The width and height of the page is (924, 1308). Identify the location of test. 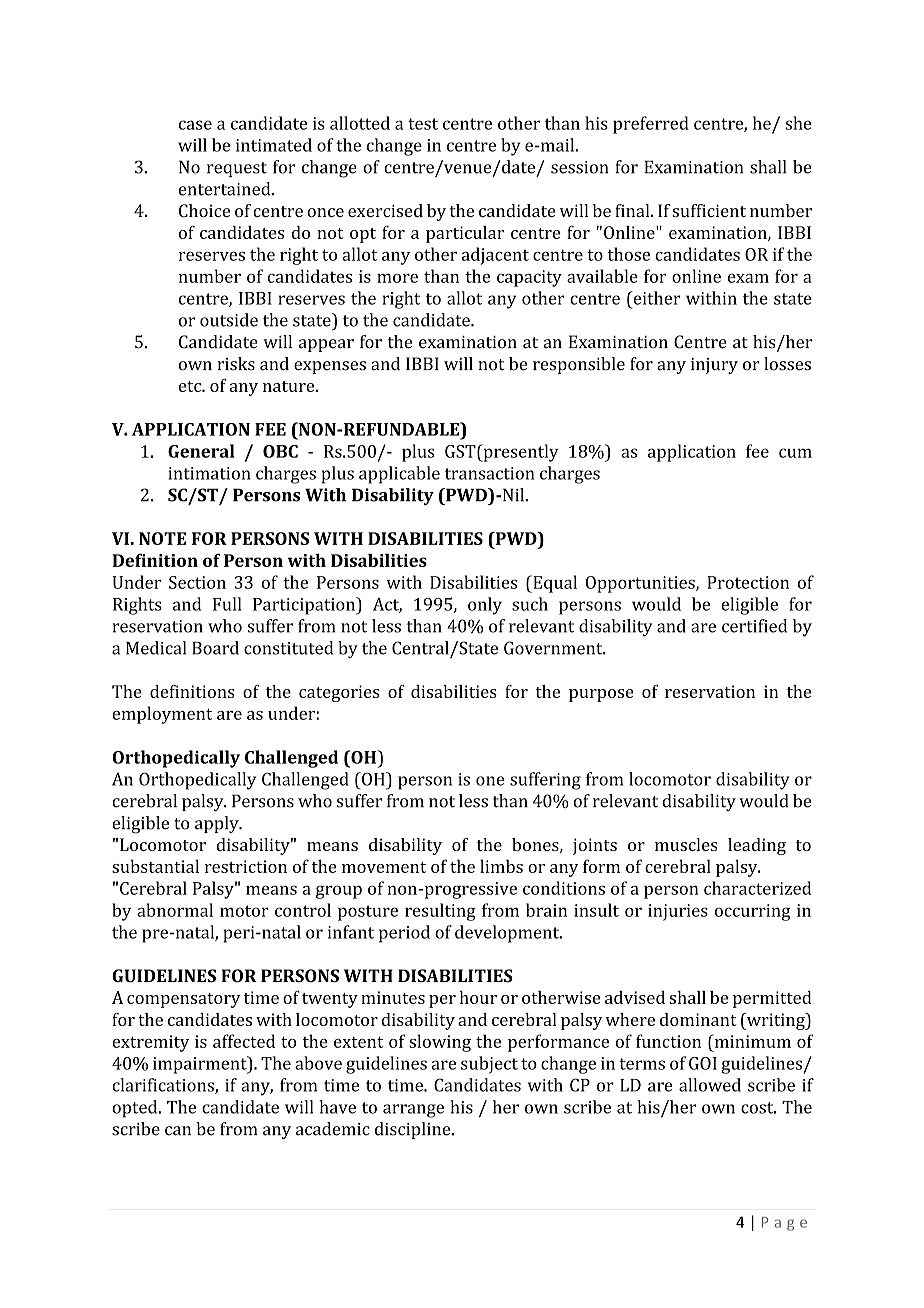
(423, 124).
